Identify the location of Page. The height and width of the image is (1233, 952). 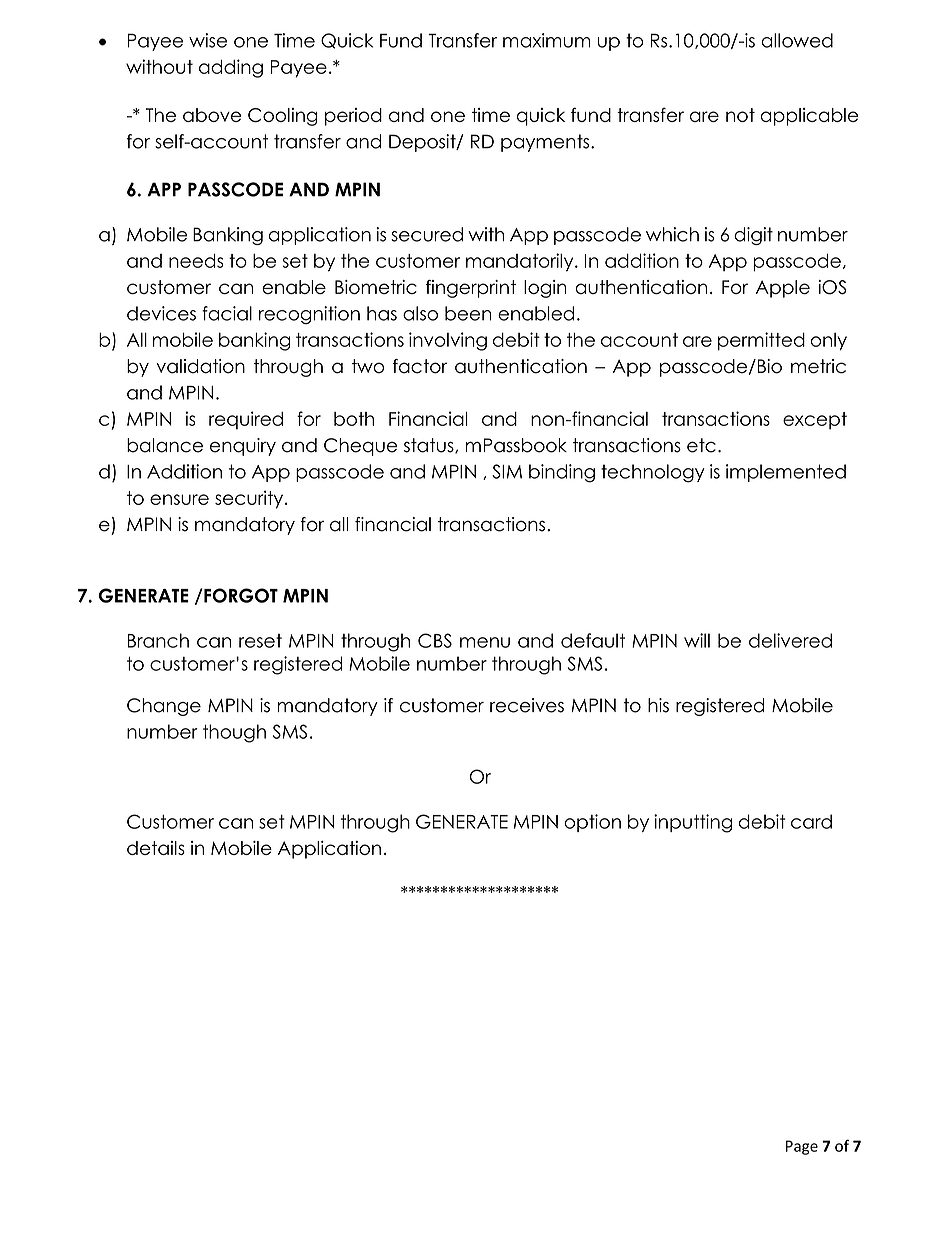
(802, 1147).
